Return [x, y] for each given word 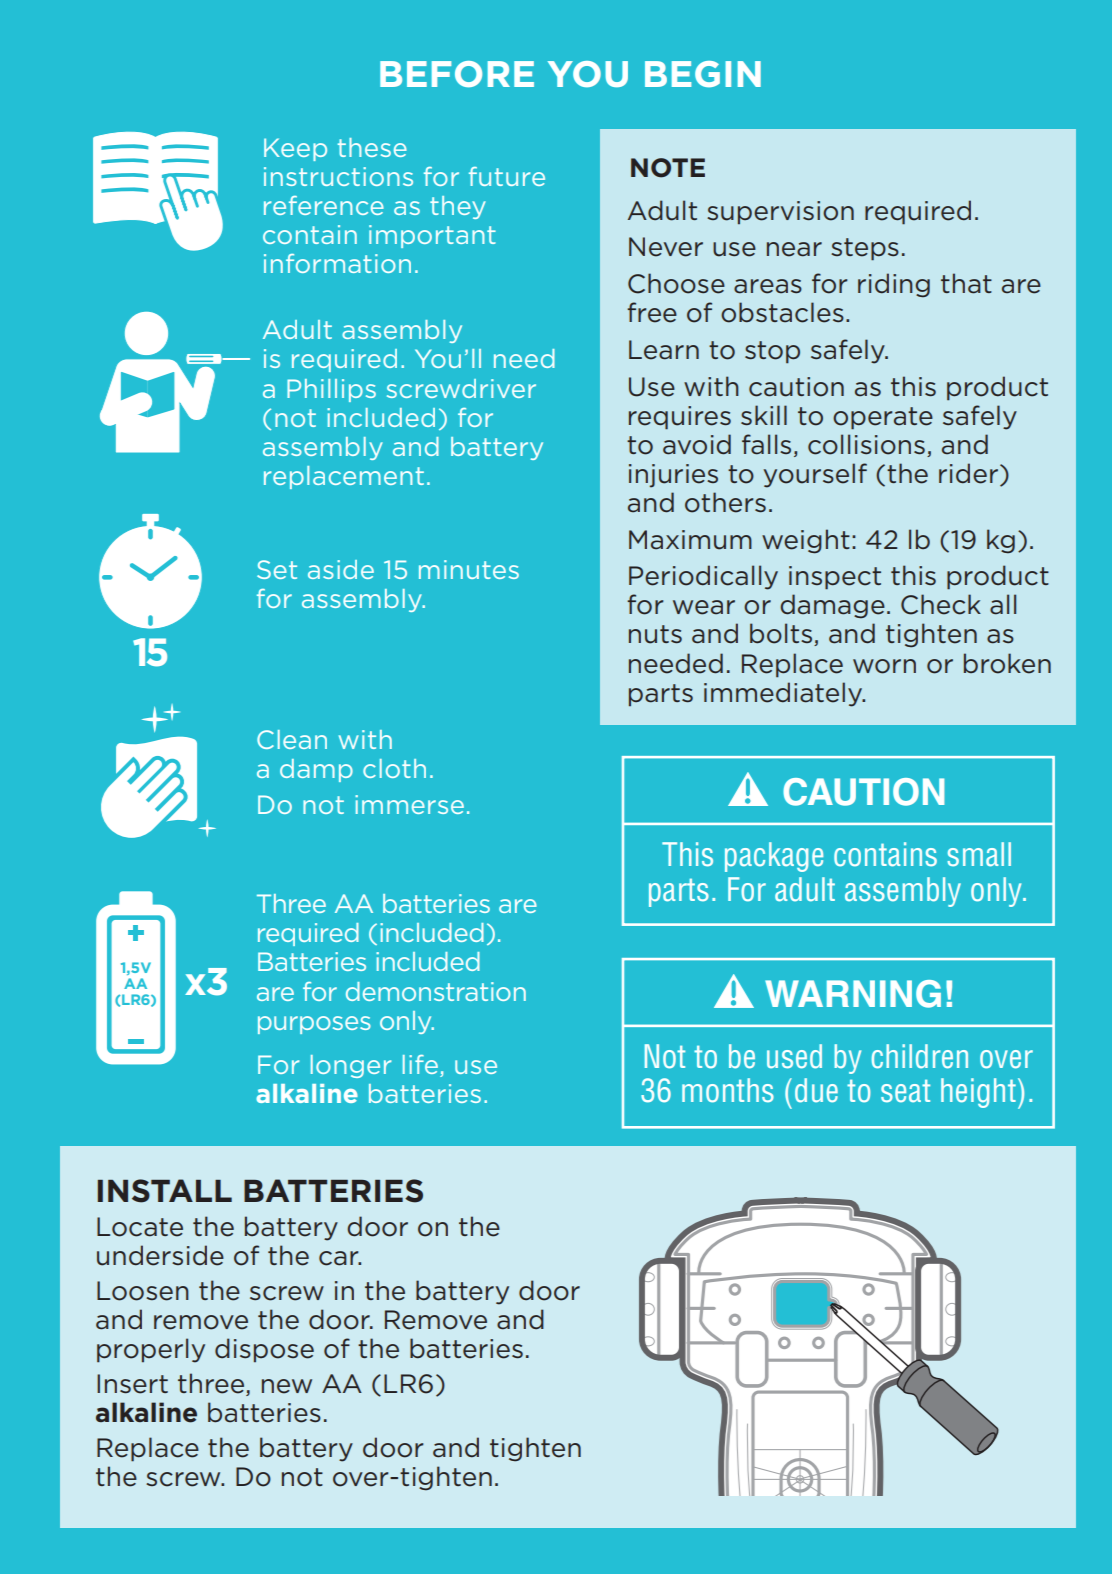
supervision [780, 212]
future [507, 176]
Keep [295, 149]
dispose [264, 1350]
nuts [655, 634]
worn [884, 666]
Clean [292, 739]
